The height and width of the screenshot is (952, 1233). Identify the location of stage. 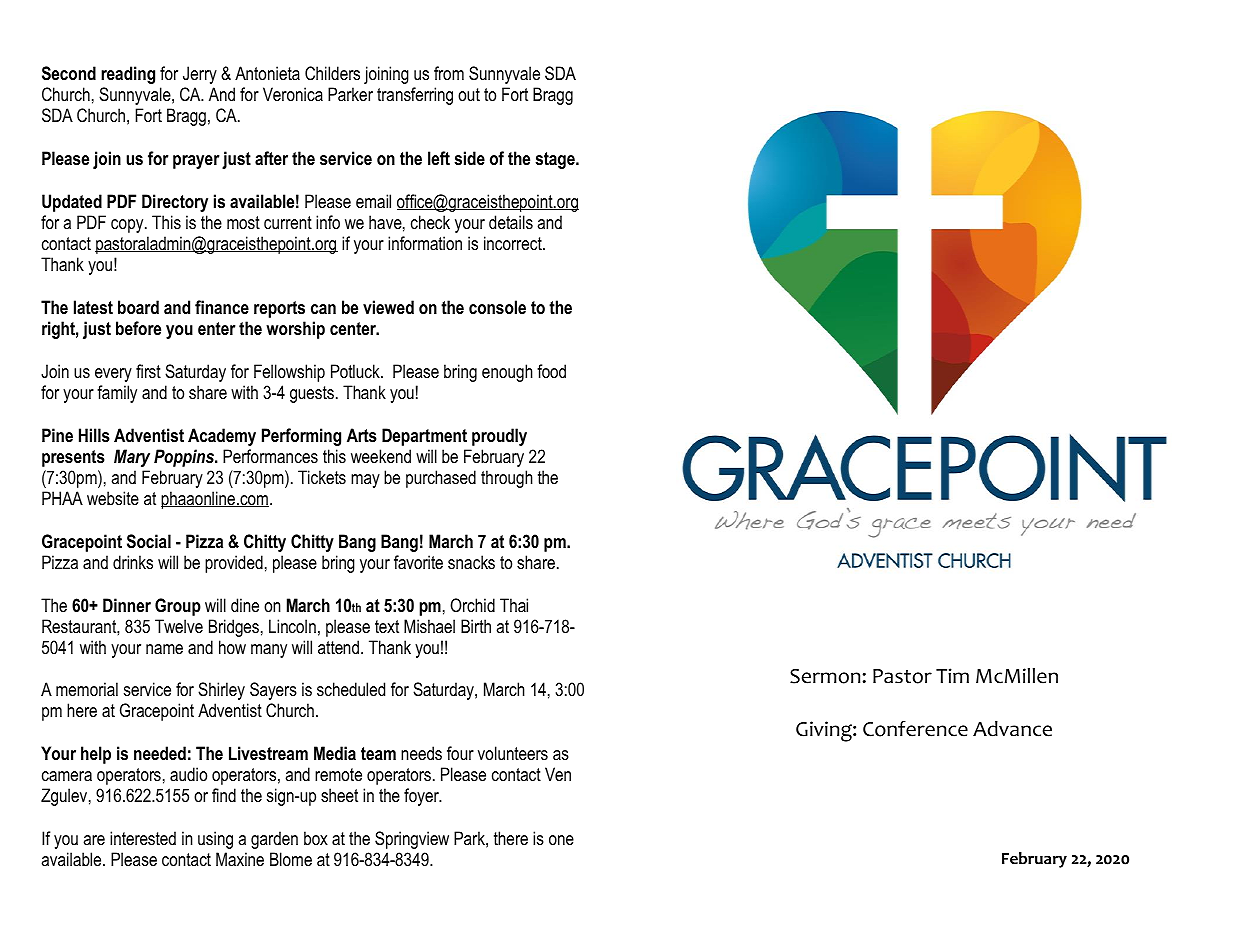
(556, 160).
